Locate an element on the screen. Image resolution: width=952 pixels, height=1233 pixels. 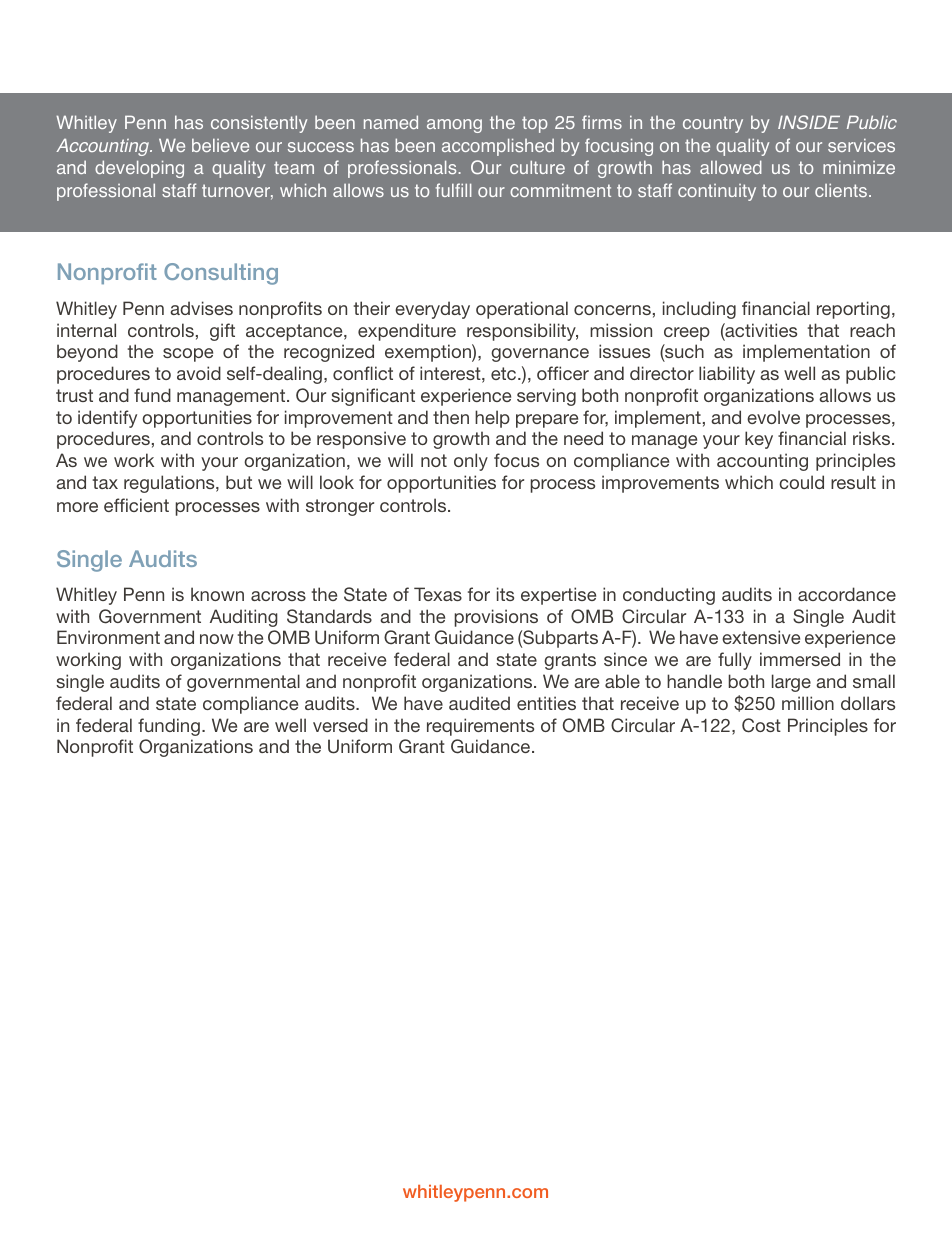
evolve is located at coordinates (773, 417).
